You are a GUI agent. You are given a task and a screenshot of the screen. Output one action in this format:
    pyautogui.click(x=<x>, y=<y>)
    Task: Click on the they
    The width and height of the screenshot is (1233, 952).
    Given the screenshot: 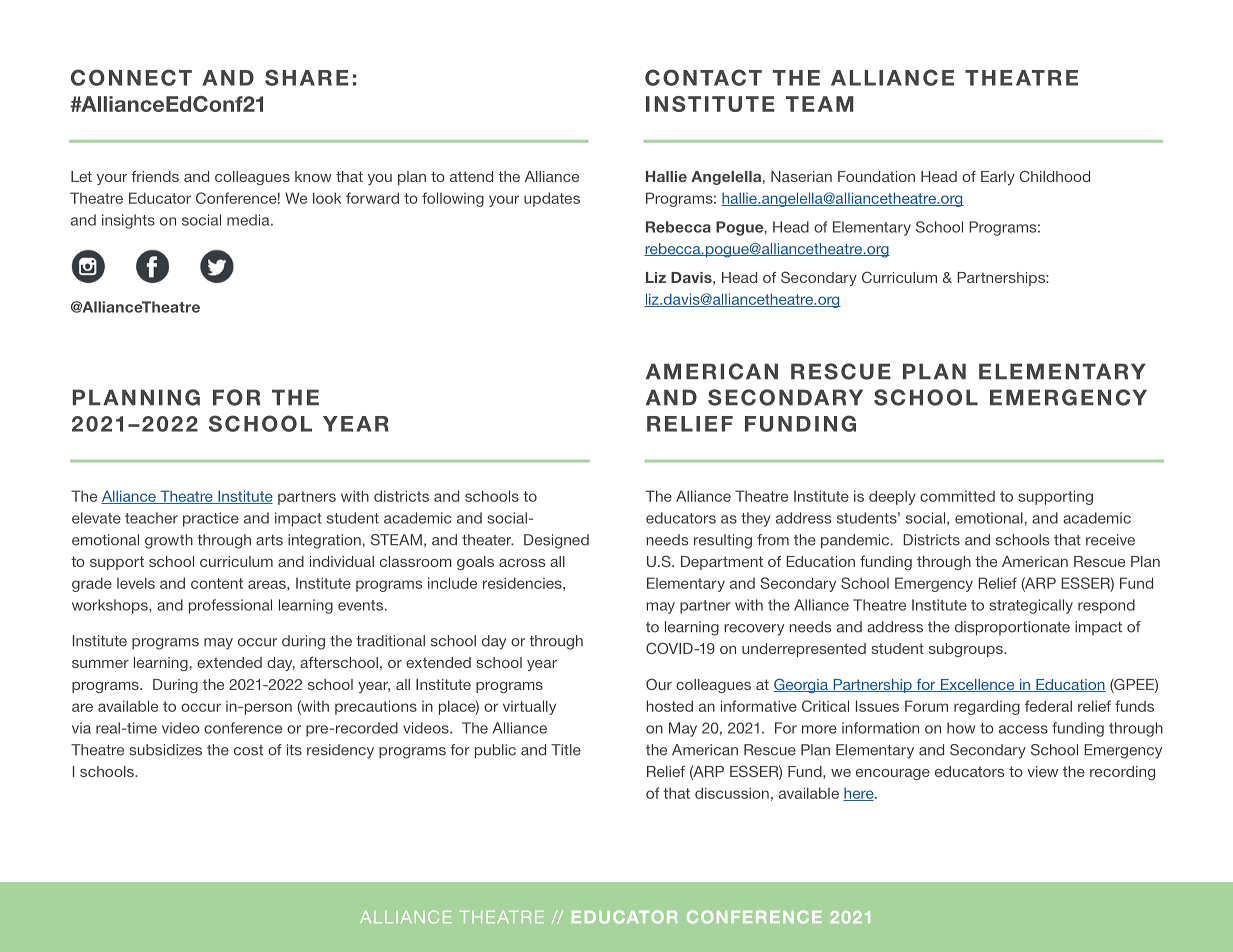 What is the action you would take?
    pyautogui.click(x=756, y=519)
